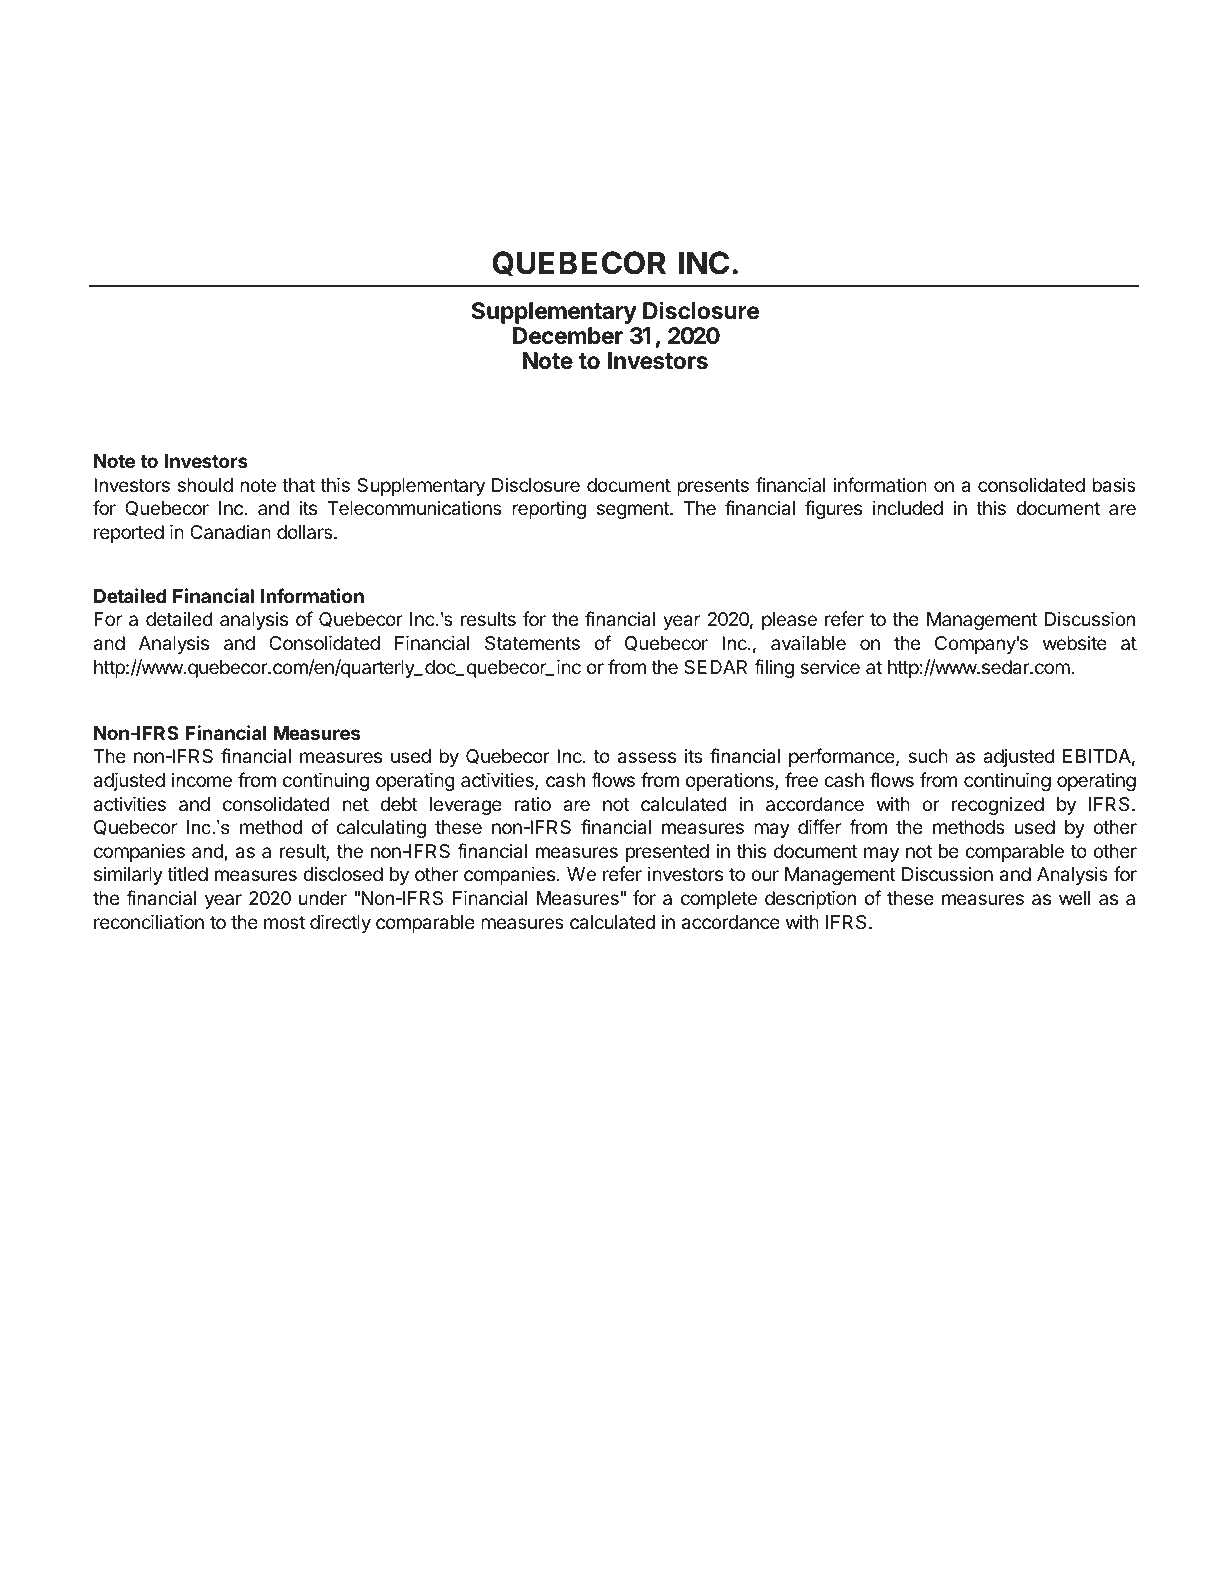 This screenshot has width=1230, height=1591. I want to click on presents, so click(713, 487).
